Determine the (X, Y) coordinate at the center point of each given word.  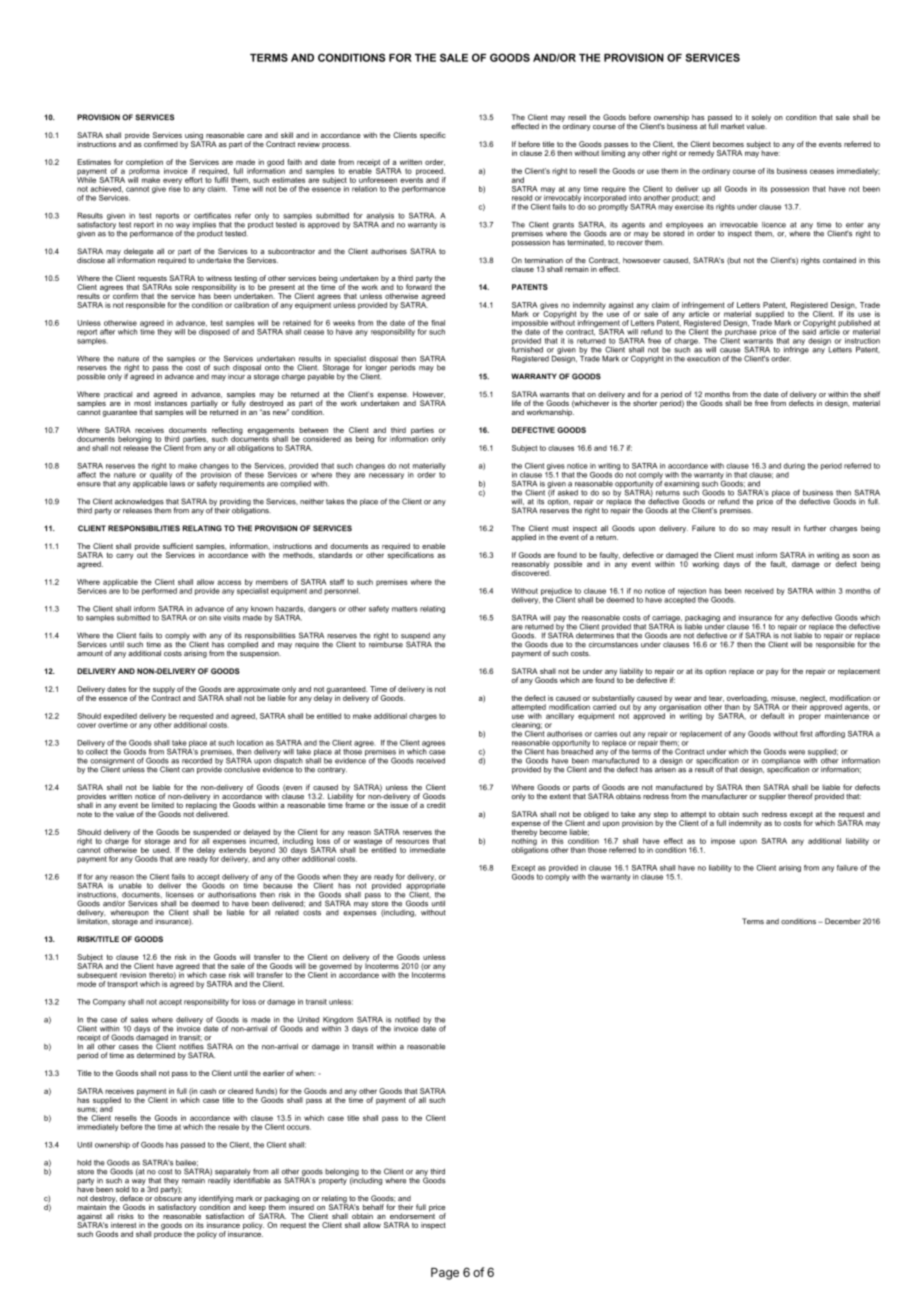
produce (168, 1234)
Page (445, 1274)
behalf (373, 1207)
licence (774, 225)
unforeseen (378, 180)
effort (194, 180)
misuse (784, 698)
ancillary (560, 717)
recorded (197, 759)
